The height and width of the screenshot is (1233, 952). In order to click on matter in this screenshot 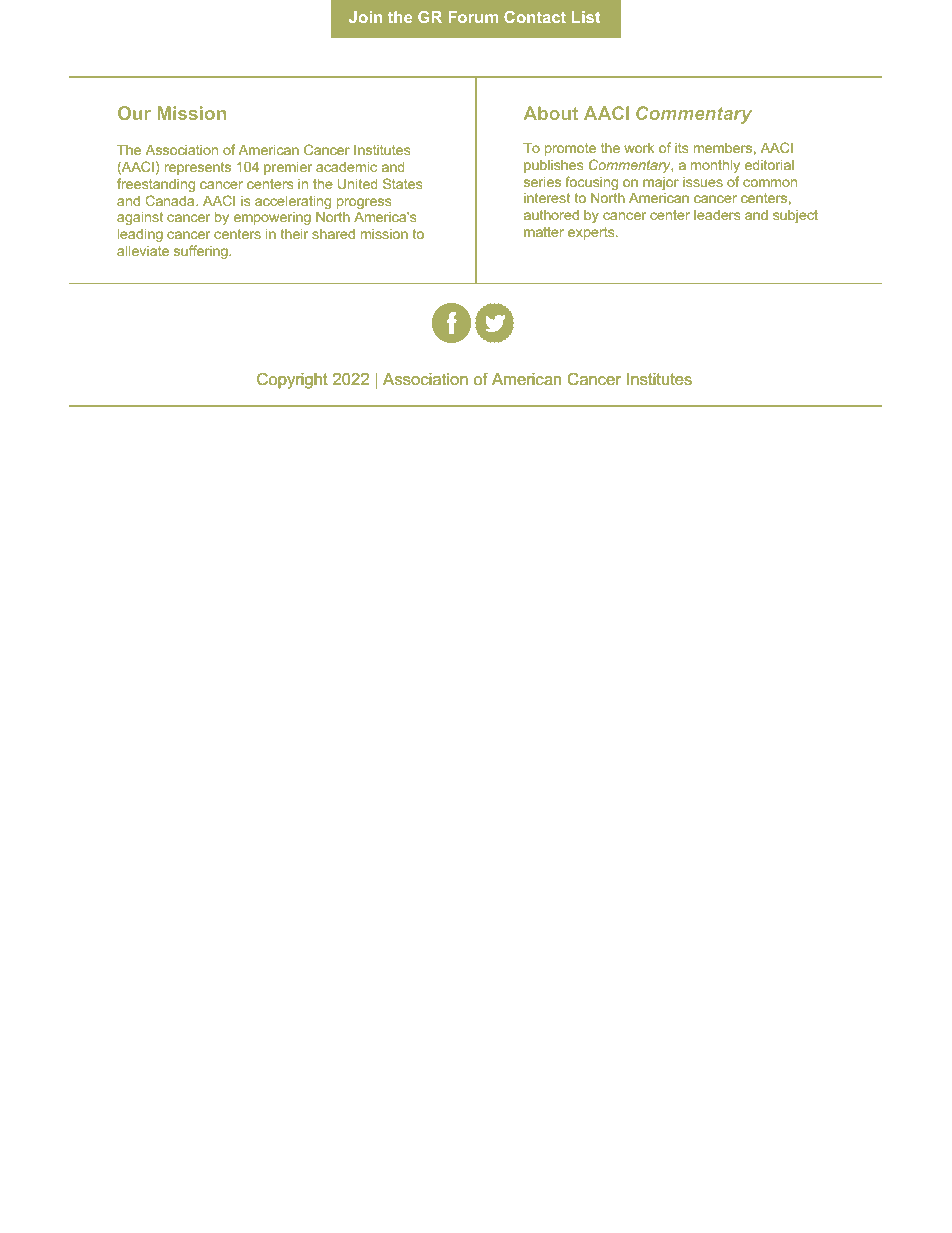, I will do `click(544, 232)`.
